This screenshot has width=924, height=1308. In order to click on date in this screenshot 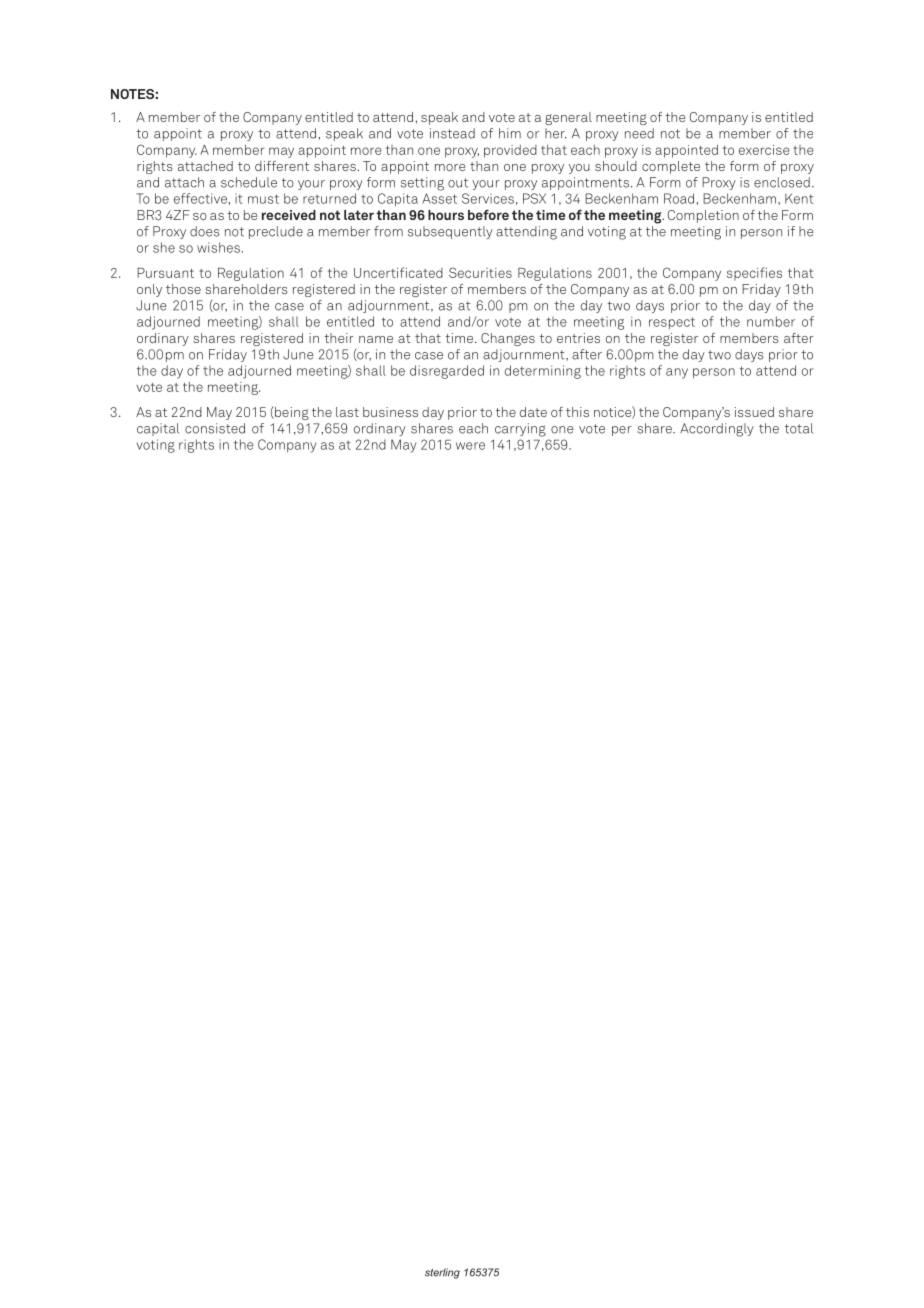, I will do `click(533, 412)`.
